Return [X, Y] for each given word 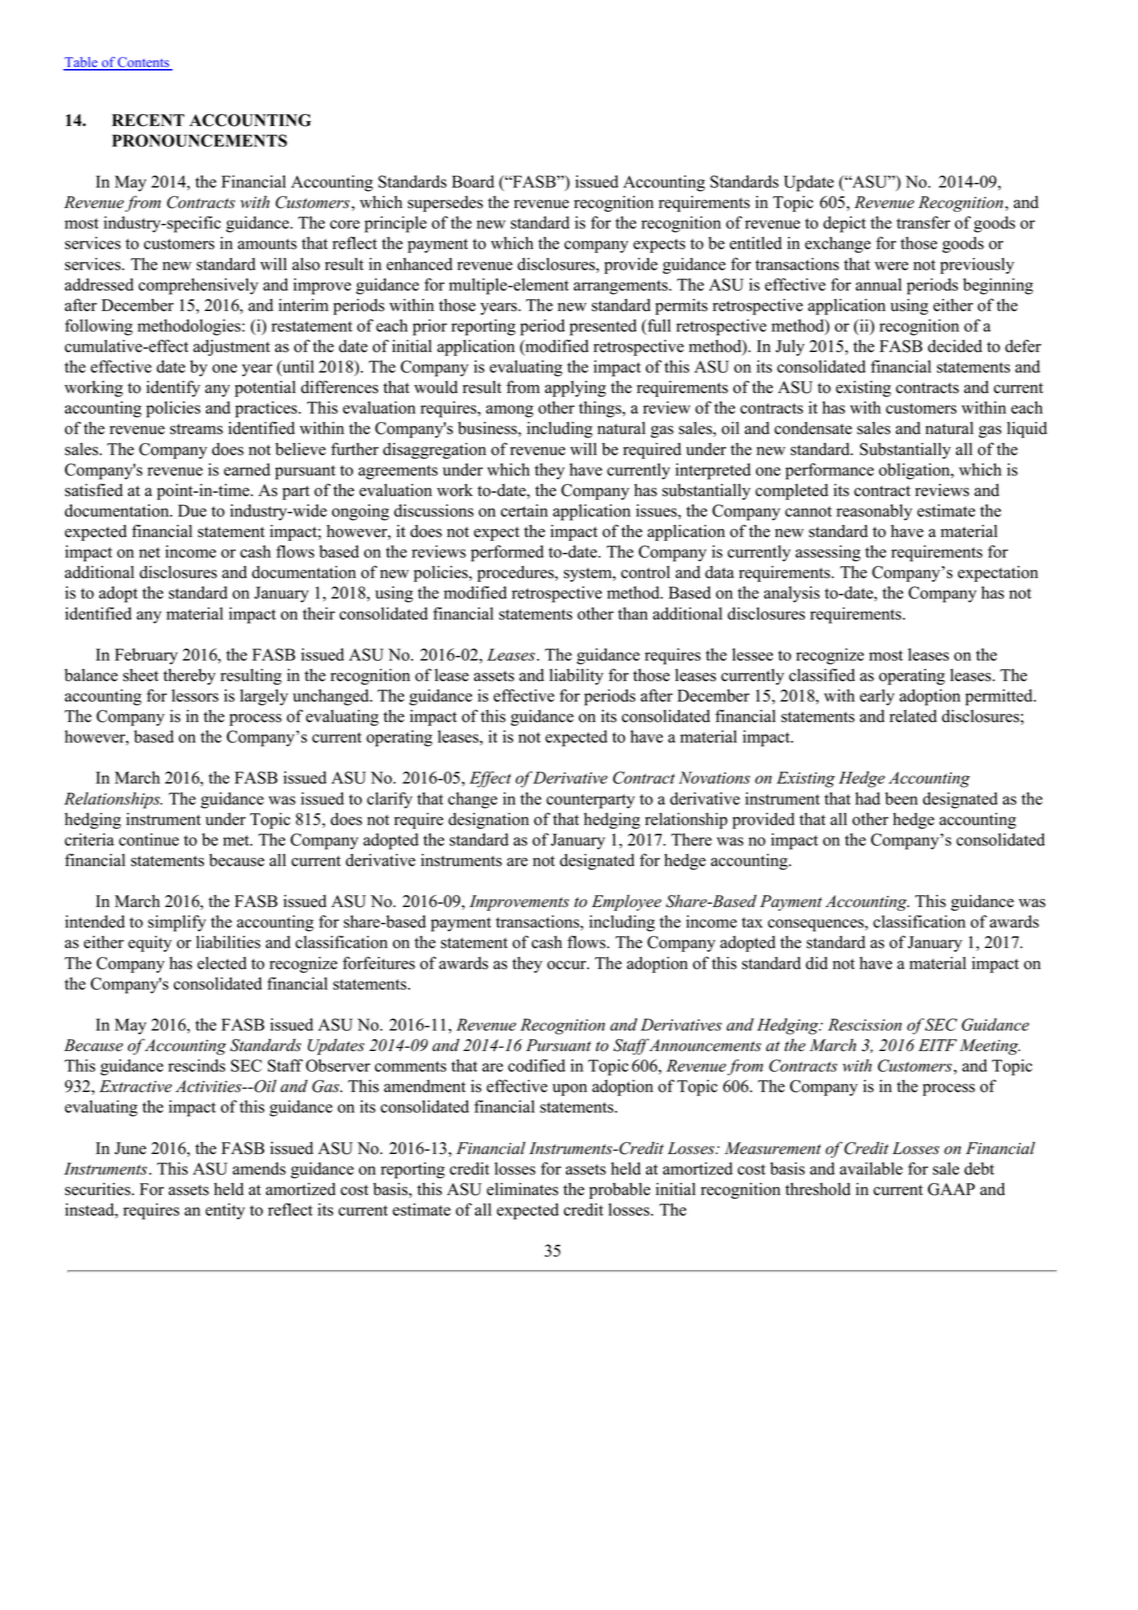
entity [225, 1211]
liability [576, 677]
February [146, 656]
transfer [923, 222]
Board [473, 181]
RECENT [148, 120]
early [877, 697]
